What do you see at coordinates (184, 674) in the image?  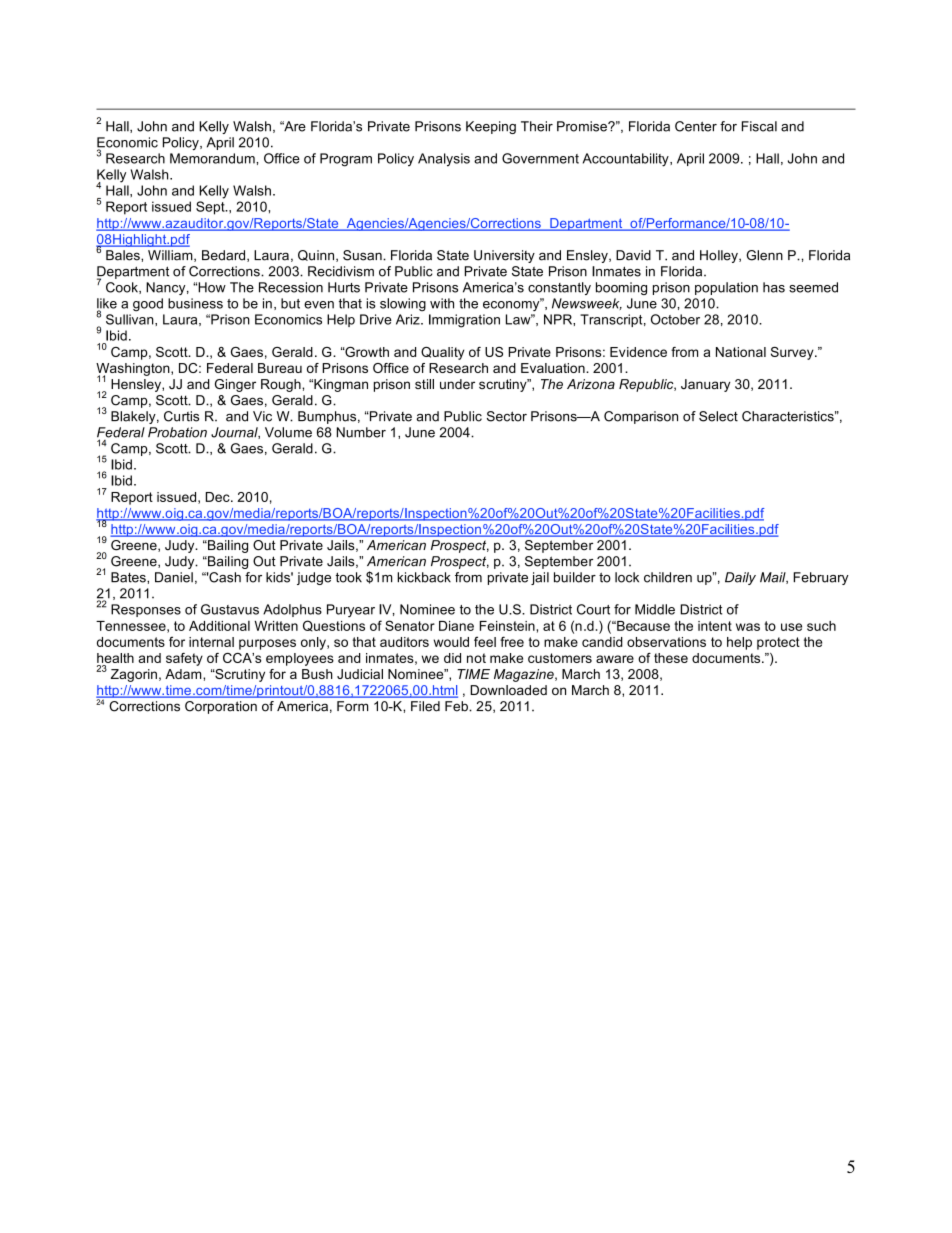 I see `Adam` at bounding box center [184, 674].
